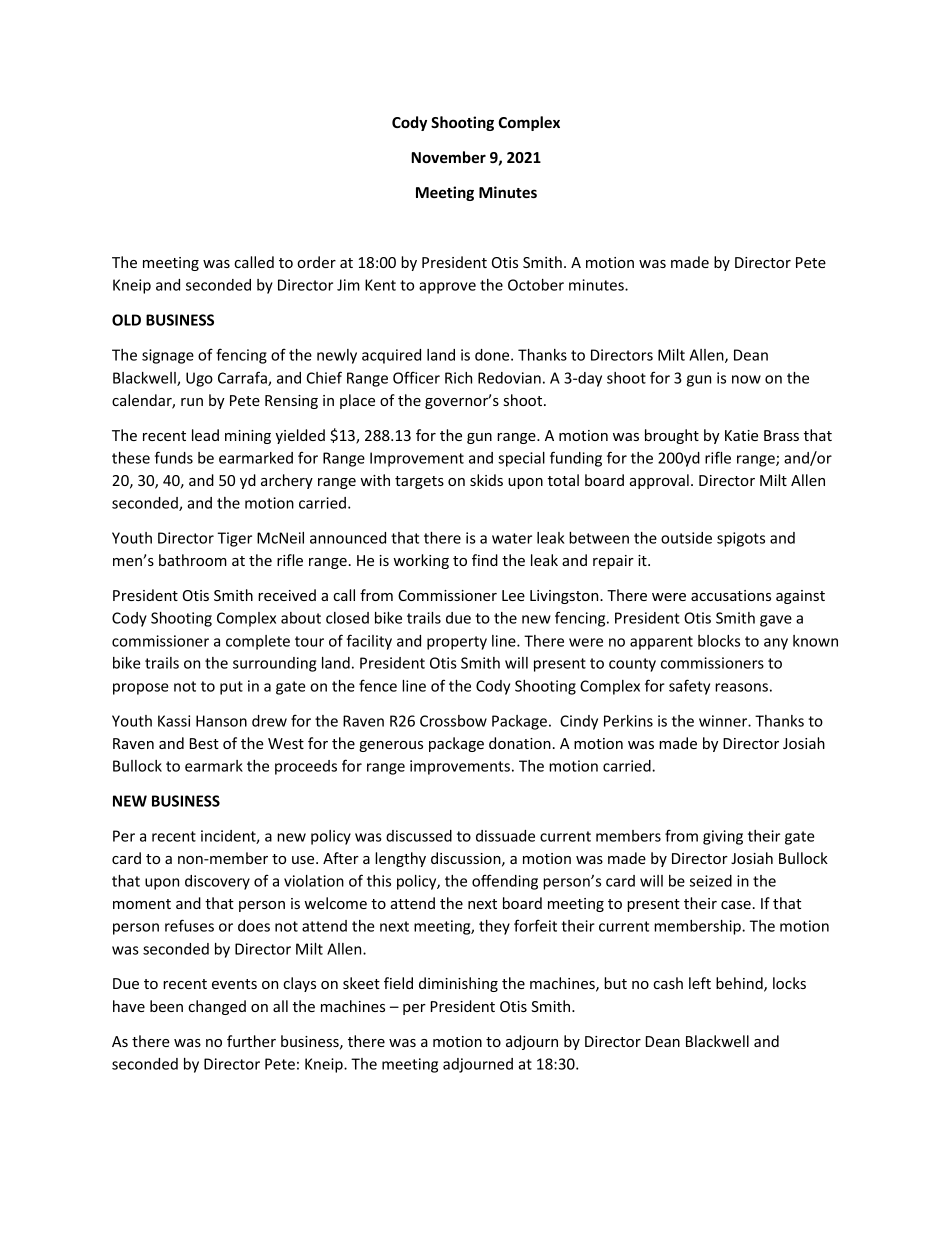  I want to click on Crossbow, so click(453, 721).
